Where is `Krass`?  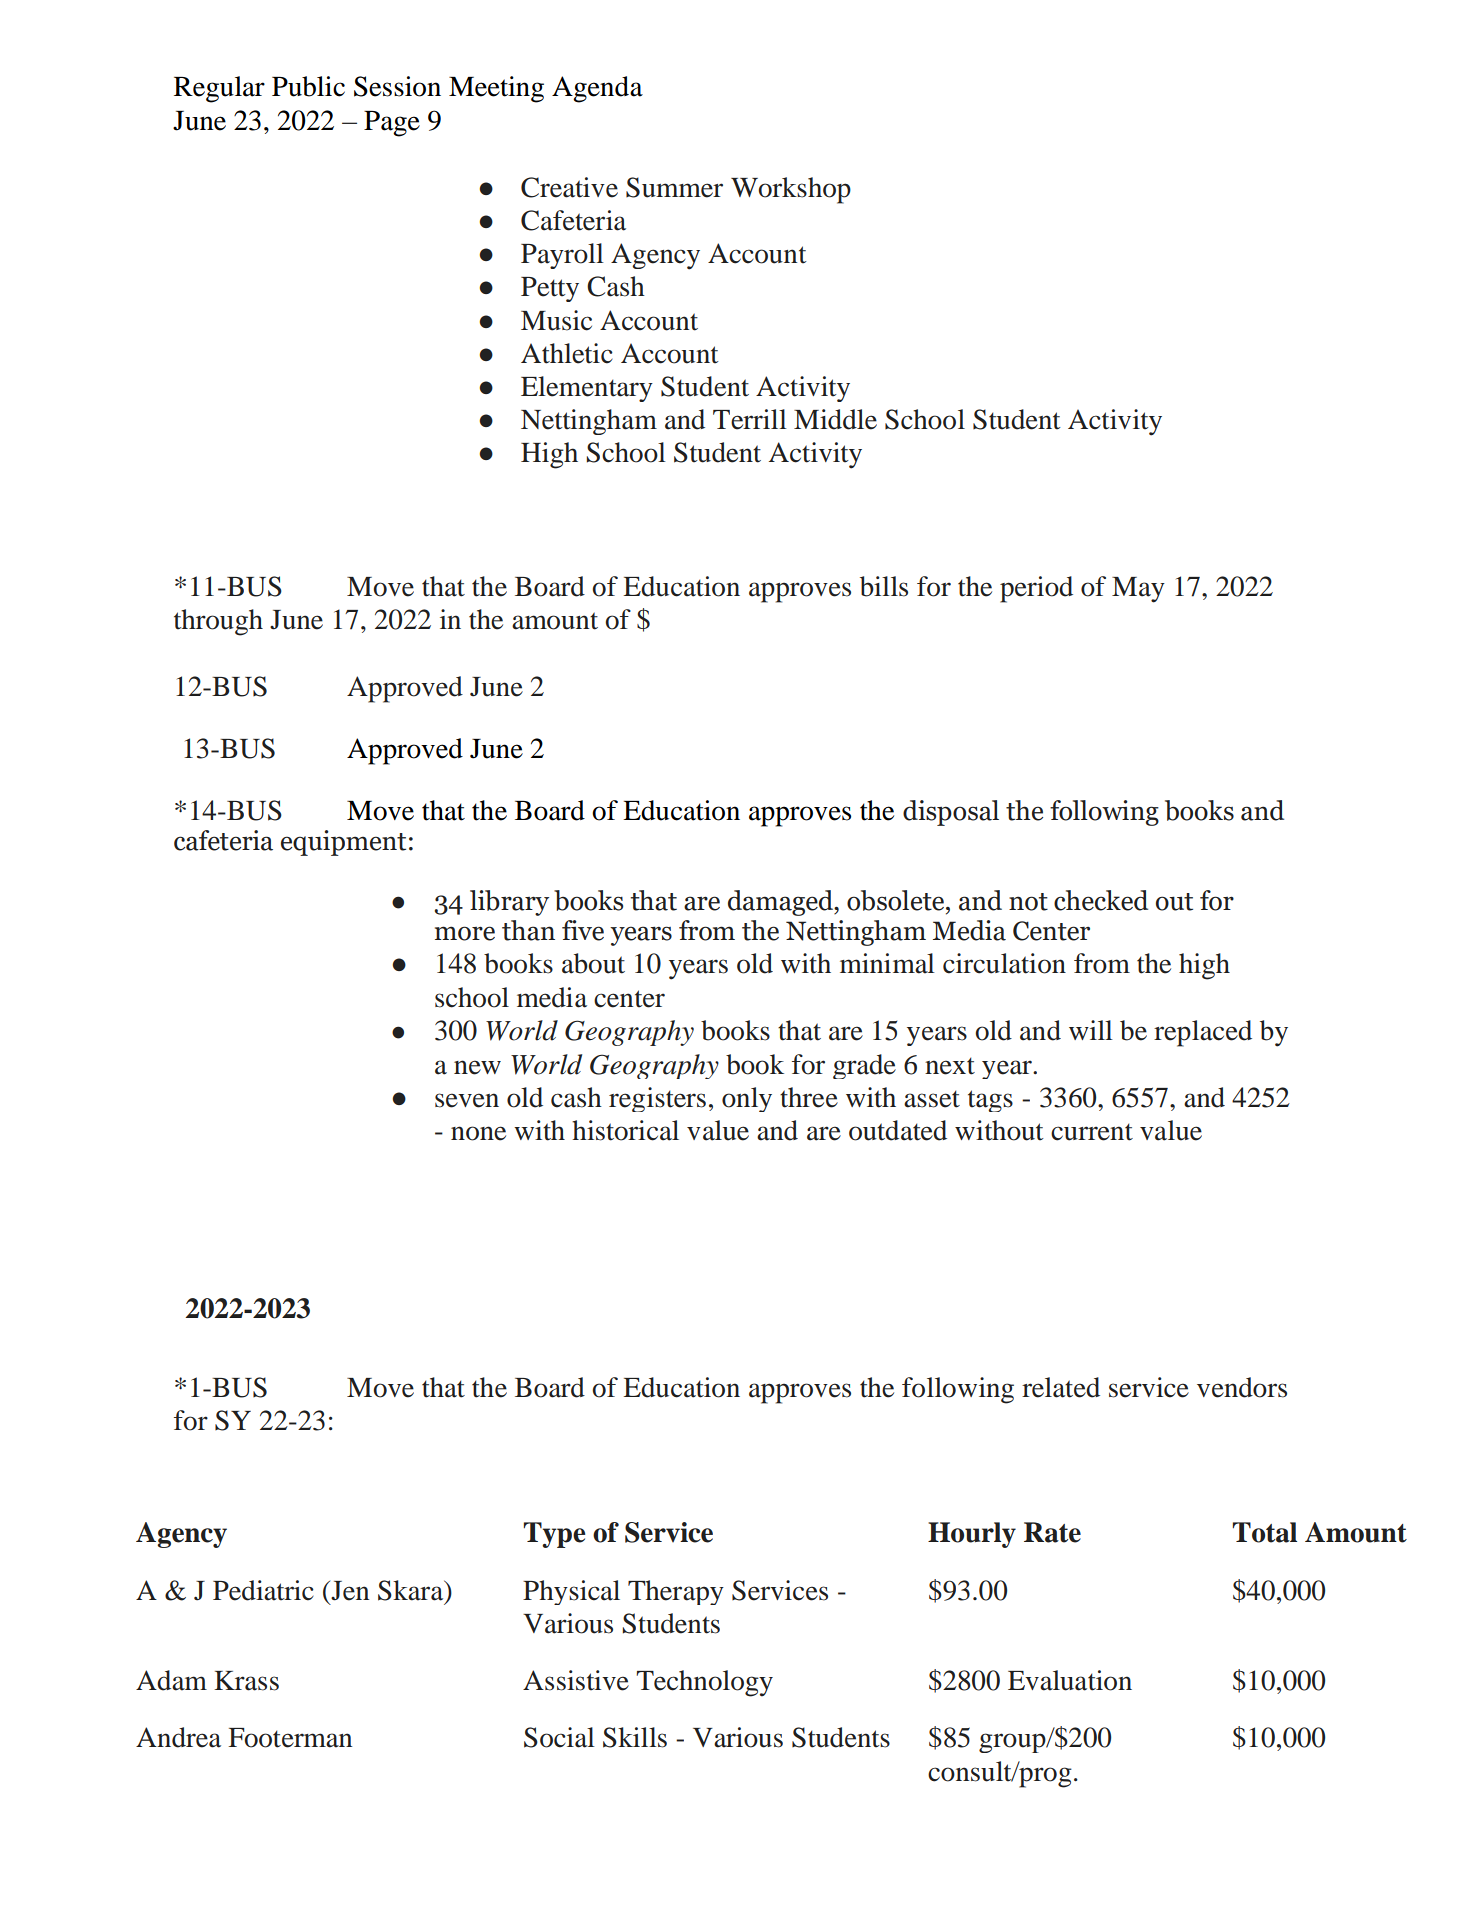
Krass is located at coordinates (246, 1681).
